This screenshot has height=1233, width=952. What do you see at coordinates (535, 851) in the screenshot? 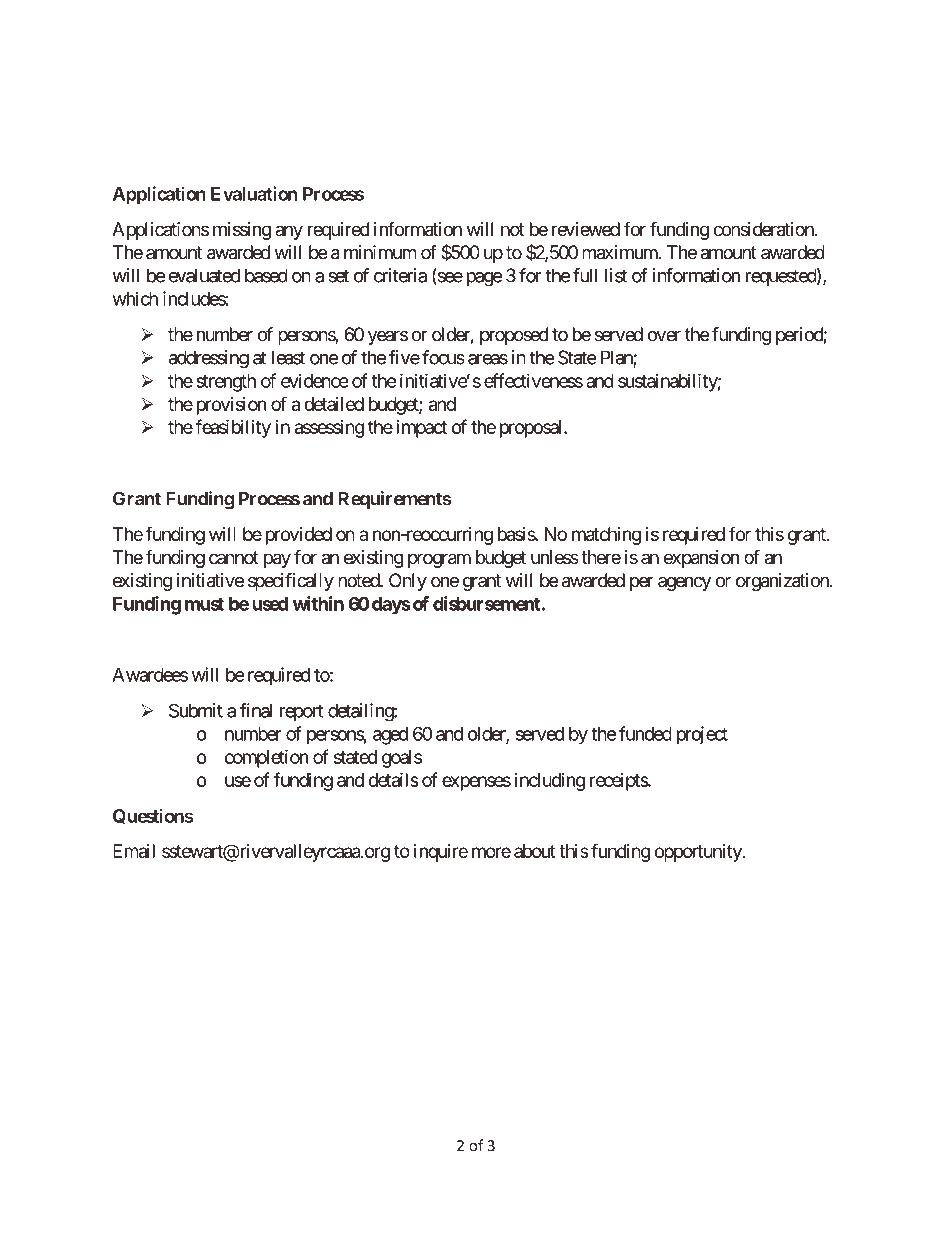
I see `about` at bounding box center [535, 851].
